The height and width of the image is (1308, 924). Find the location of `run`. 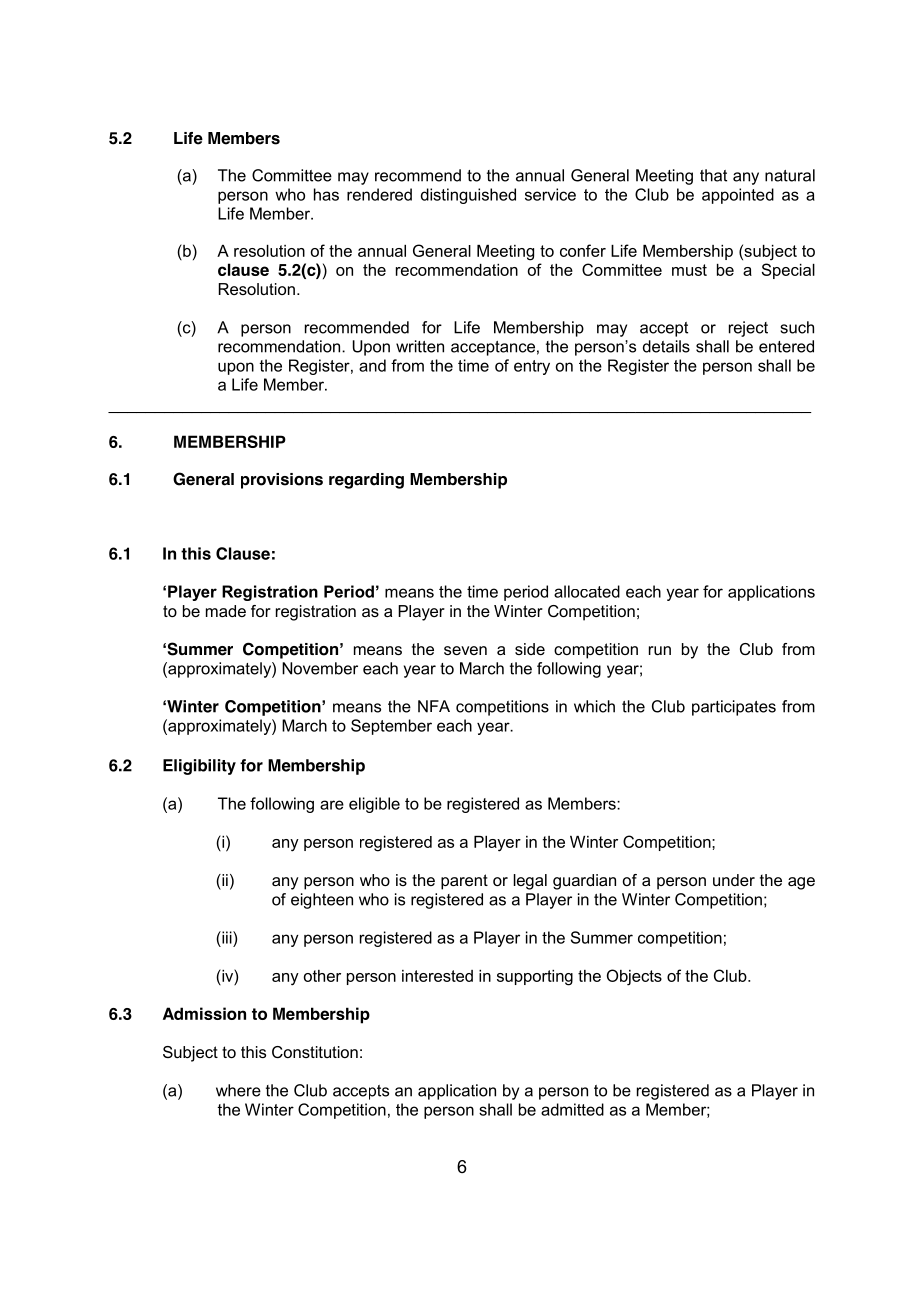

run is located at coordinates (660, 650).
